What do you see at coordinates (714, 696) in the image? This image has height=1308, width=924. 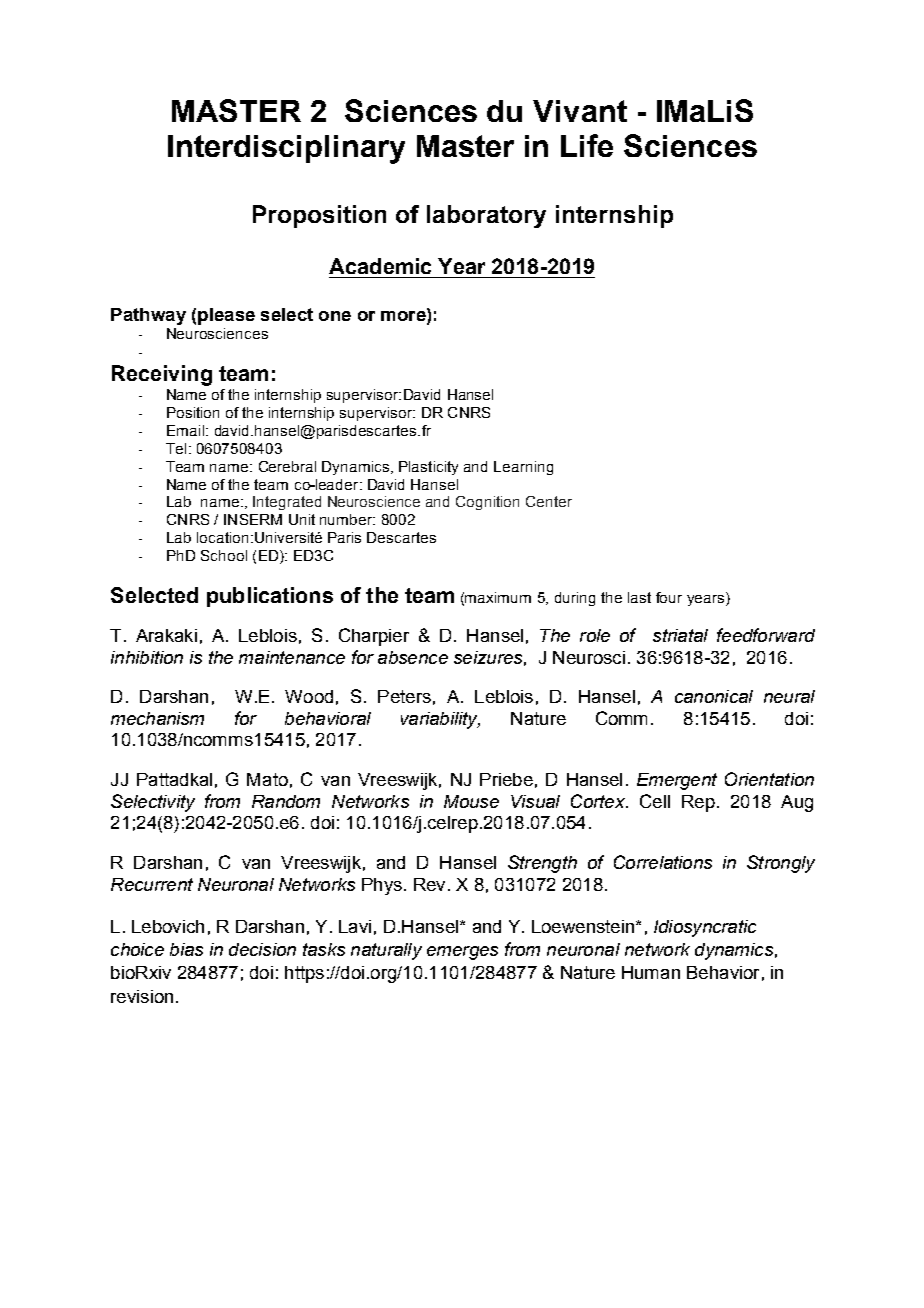 I see `canonical` at bounding box center [714, 696].
